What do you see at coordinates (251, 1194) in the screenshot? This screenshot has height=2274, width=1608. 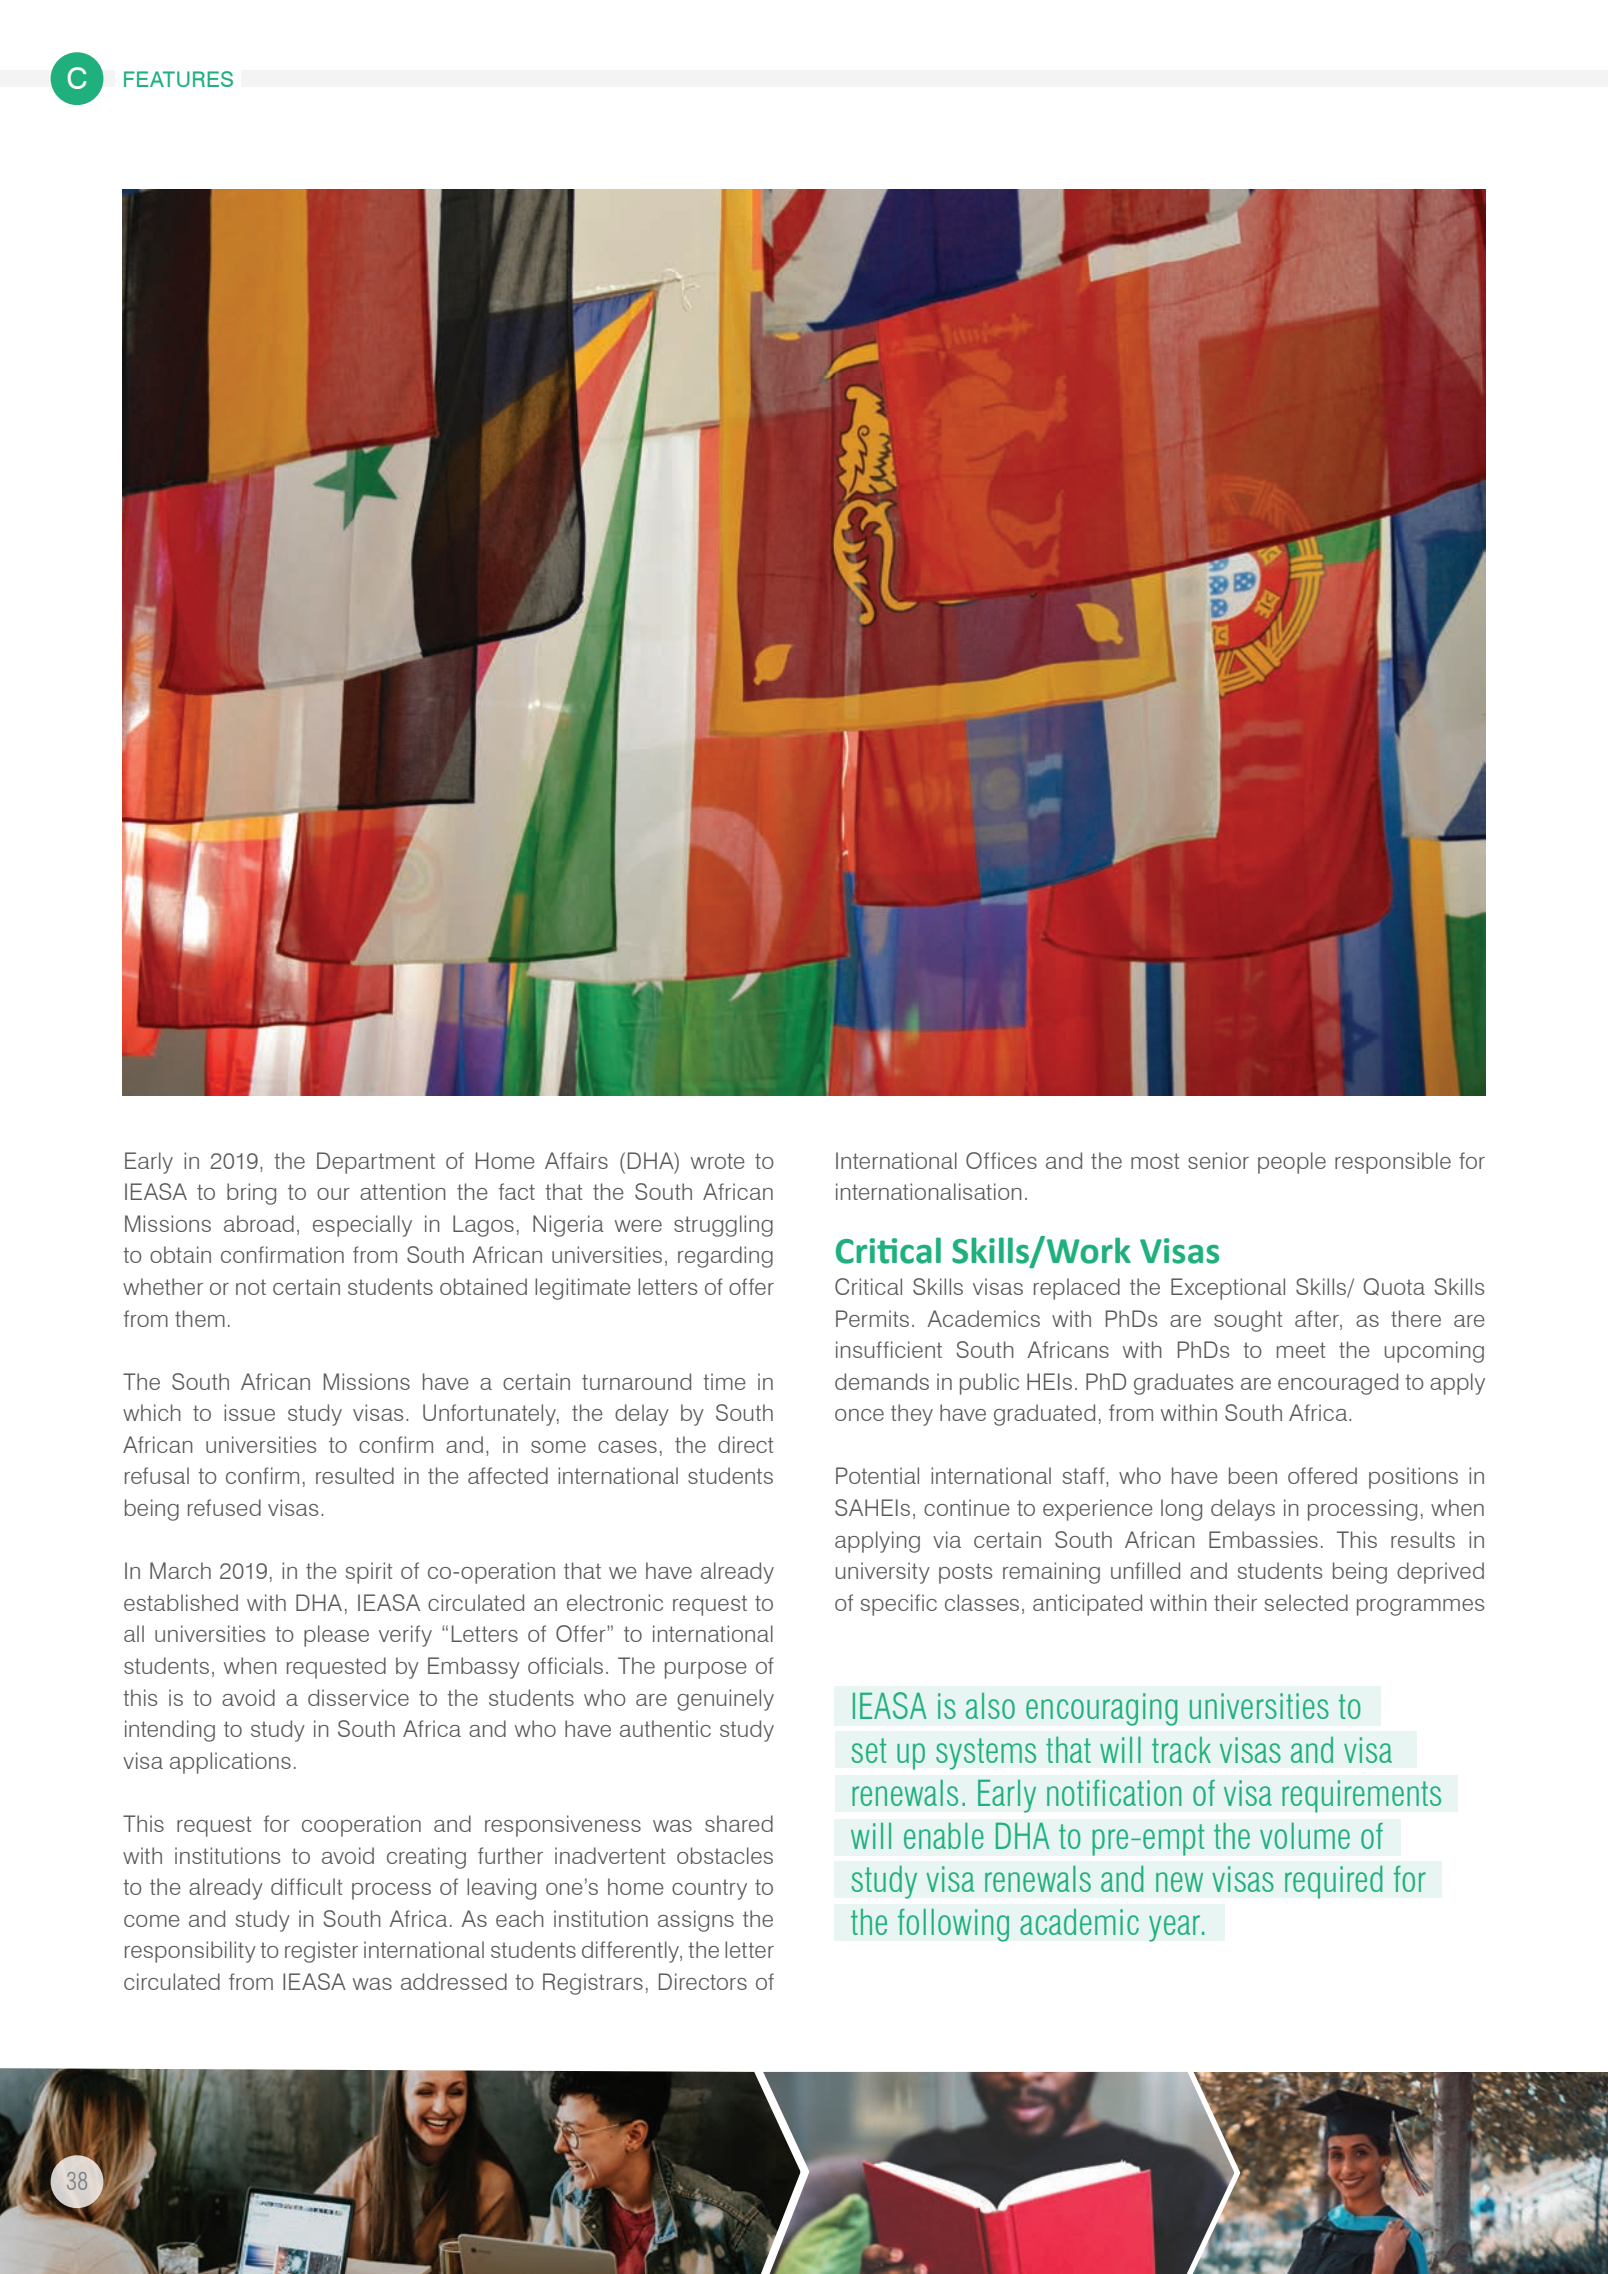 I see `bring` at bounding box center [251, 1194].
